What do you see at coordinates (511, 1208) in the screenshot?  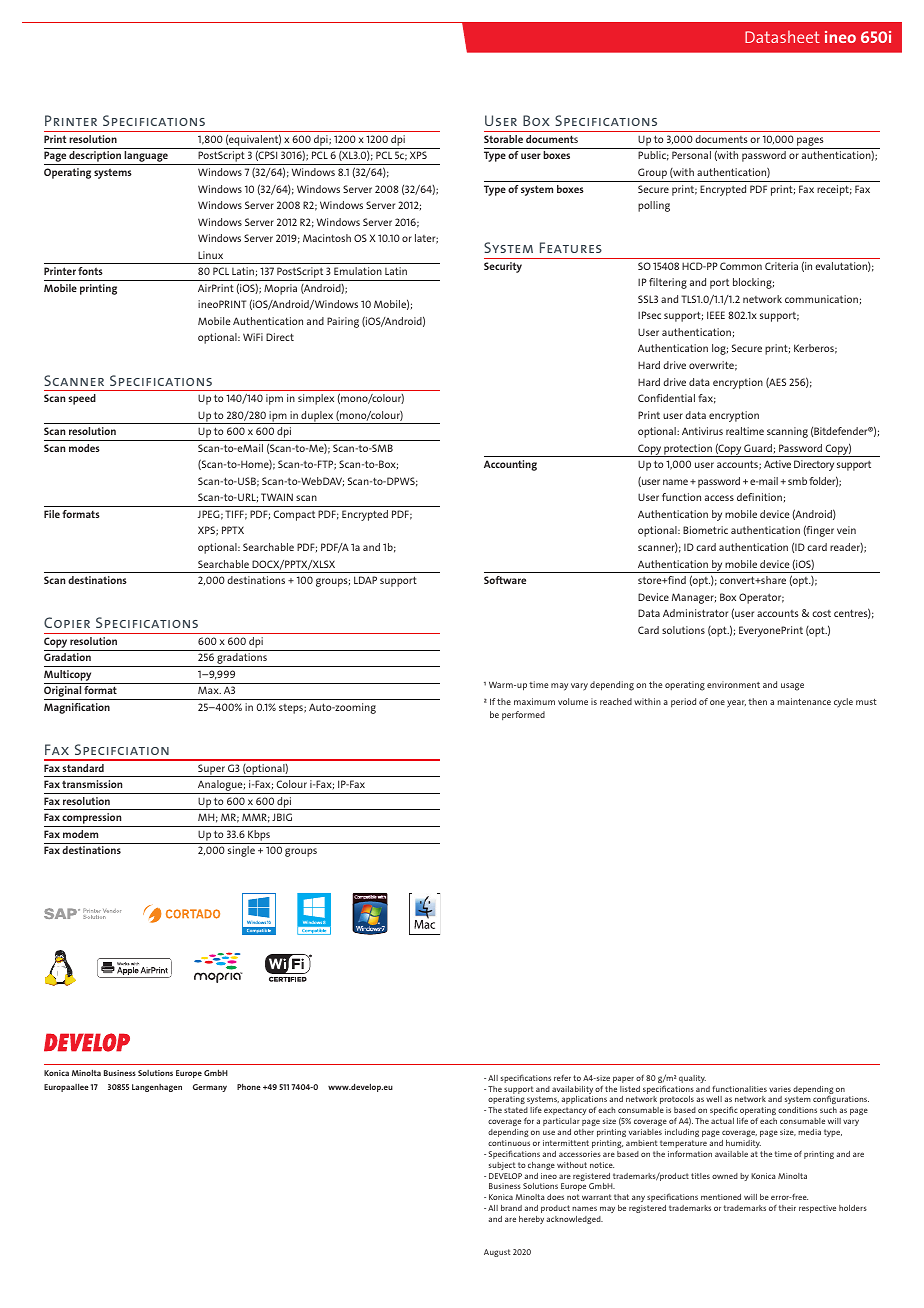 I see `brand` at bounding box center [511, 1208].
